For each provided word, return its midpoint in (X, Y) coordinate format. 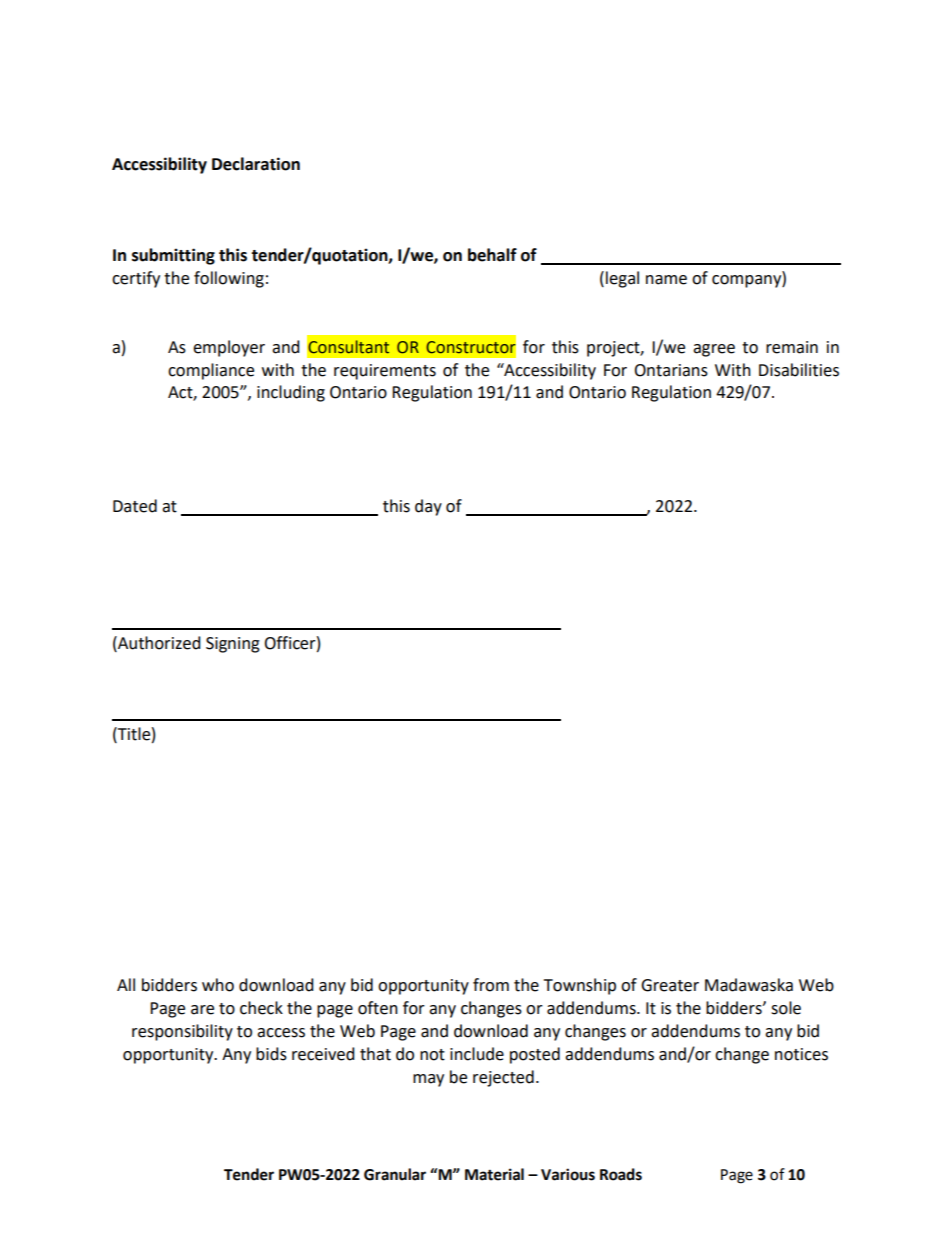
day (428, 507)
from (491, 985)
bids (271, 1054)
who (218, 985)
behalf (492, 255)
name (666, 280)
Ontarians (671, 370)
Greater (670, 985)
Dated (135, 506)
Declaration (256, 164)
